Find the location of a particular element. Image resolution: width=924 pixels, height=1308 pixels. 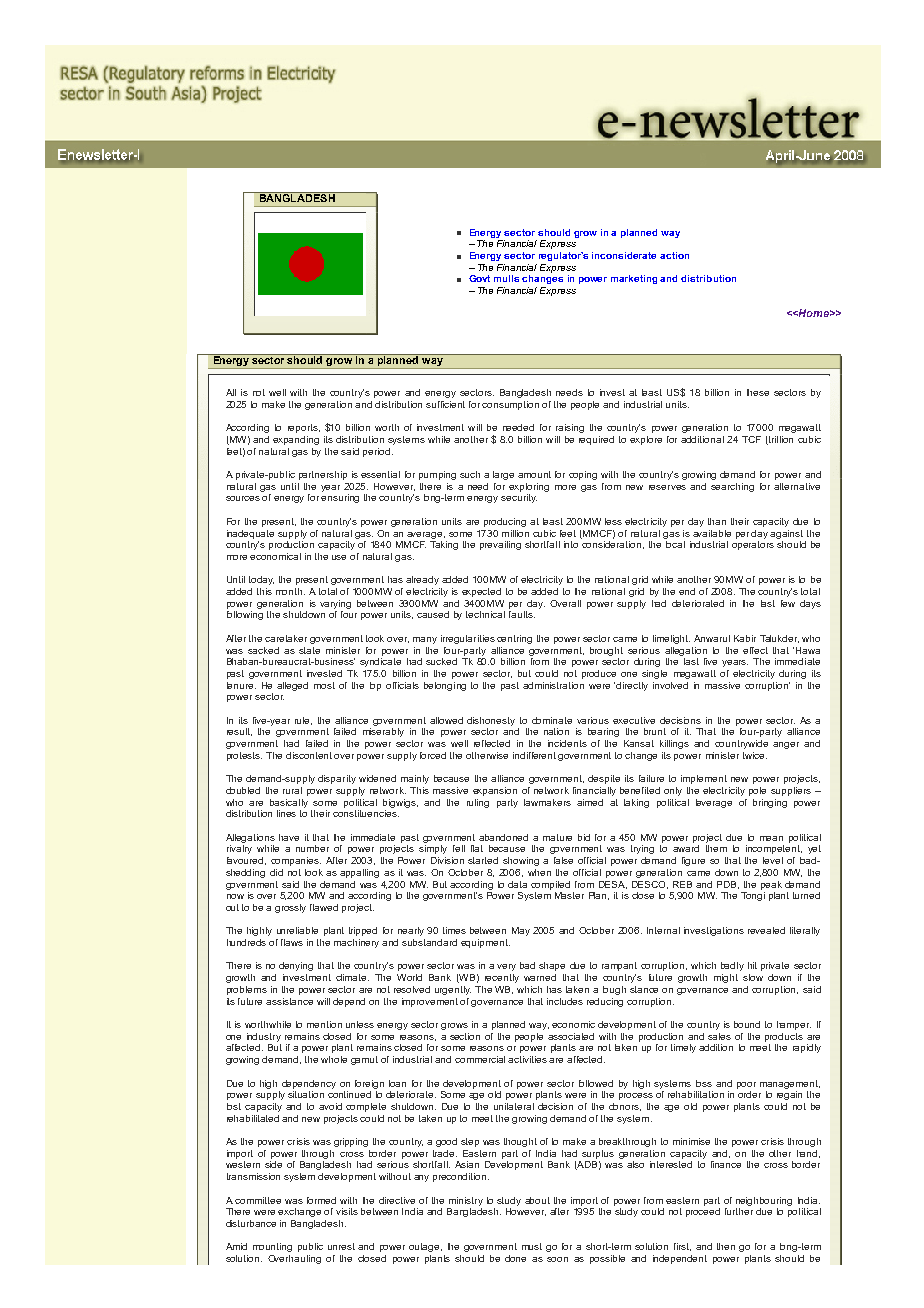

indifferent is located at coordinates (534, 755).
